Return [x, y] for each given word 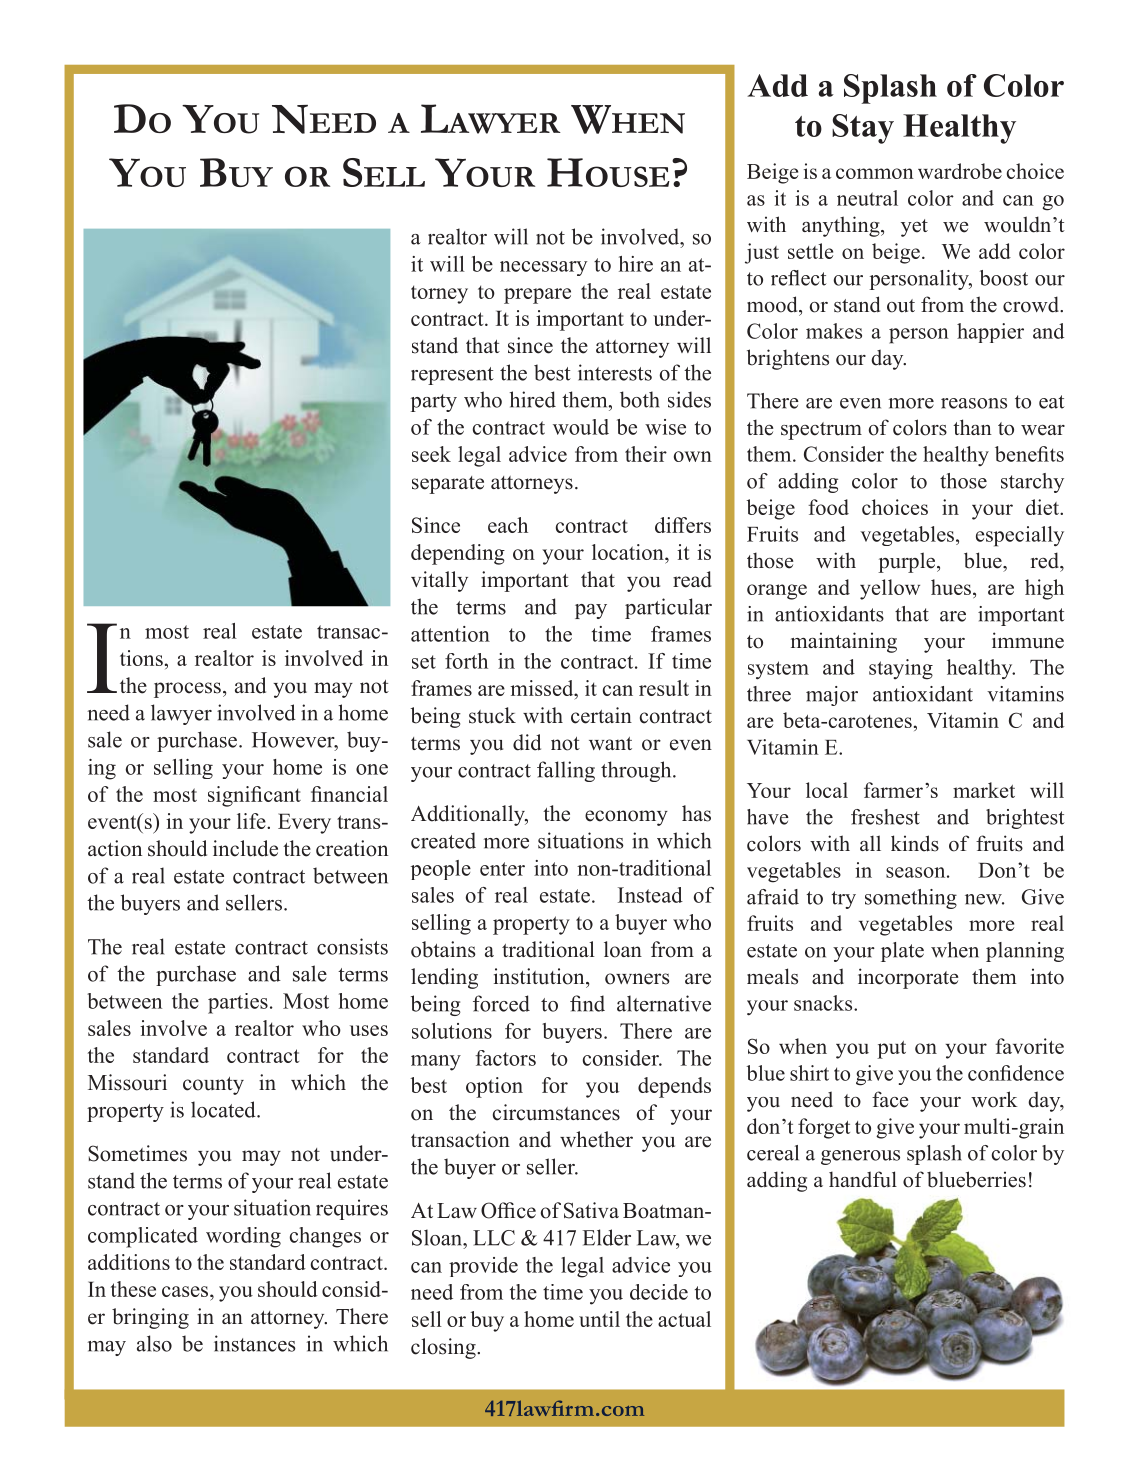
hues [951, 587]
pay [591, 611]
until [599, 1319]
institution [540, 976]
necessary [543, 268]
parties [238, 1003]
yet [914, 228]
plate [902, 952]
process [187, 690]
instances [255, 1343]
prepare [537, 296]
